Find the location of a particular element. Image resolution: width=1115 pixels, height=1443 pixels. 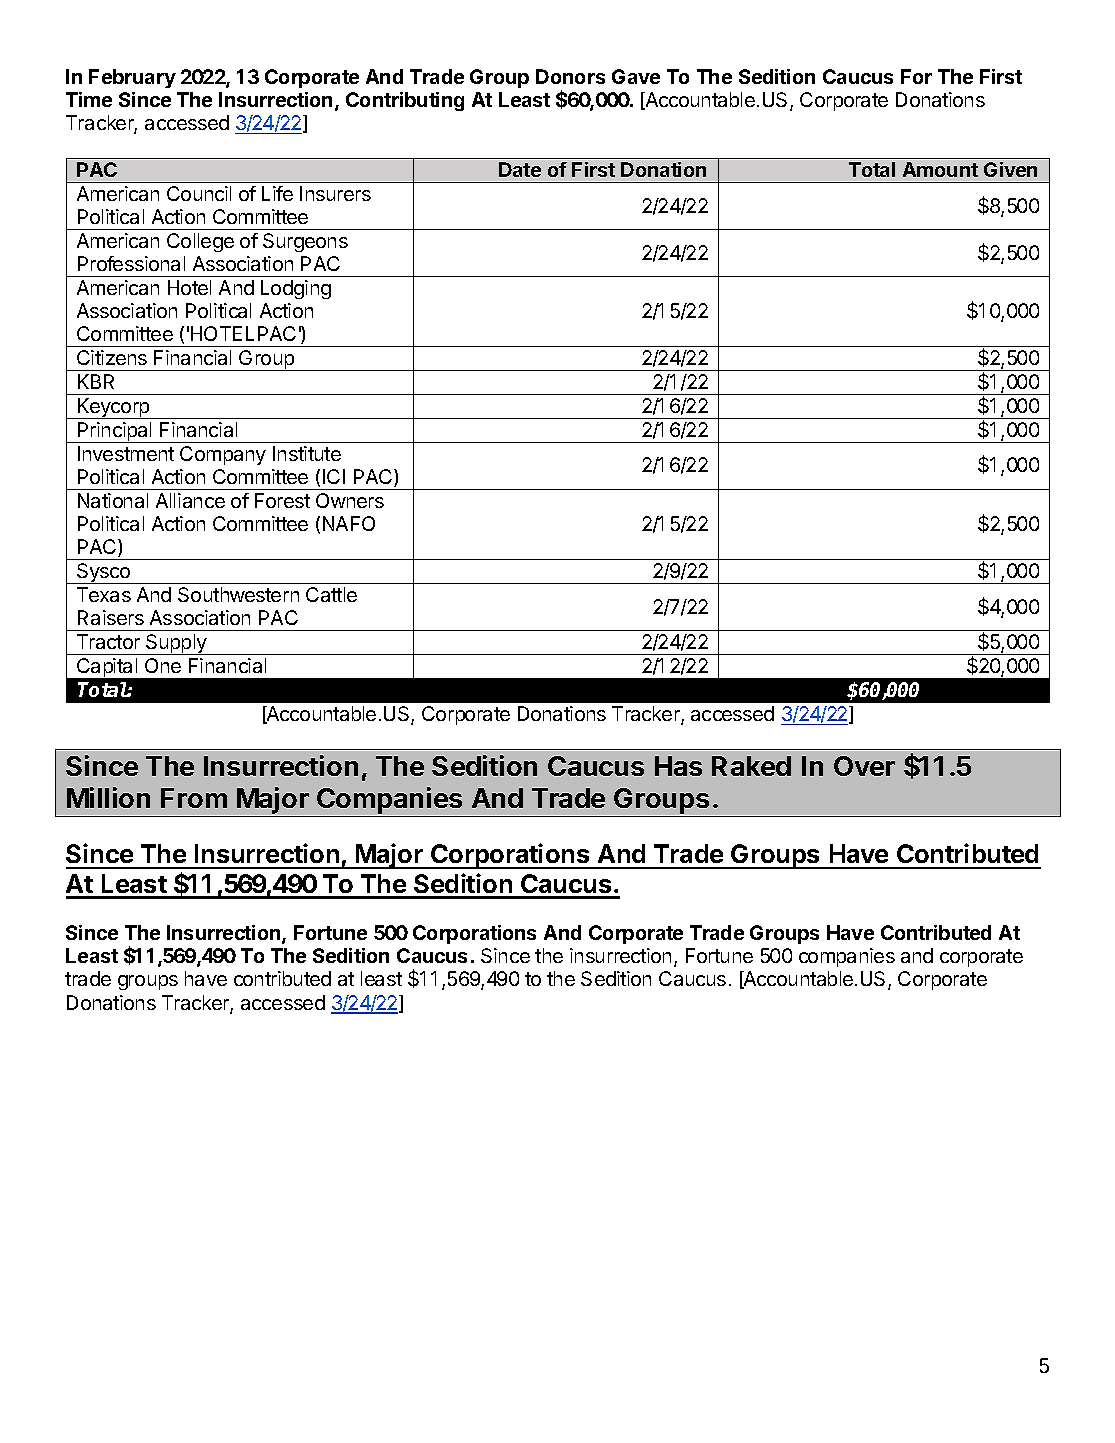

ICI is located at coordinates (334, 476).
